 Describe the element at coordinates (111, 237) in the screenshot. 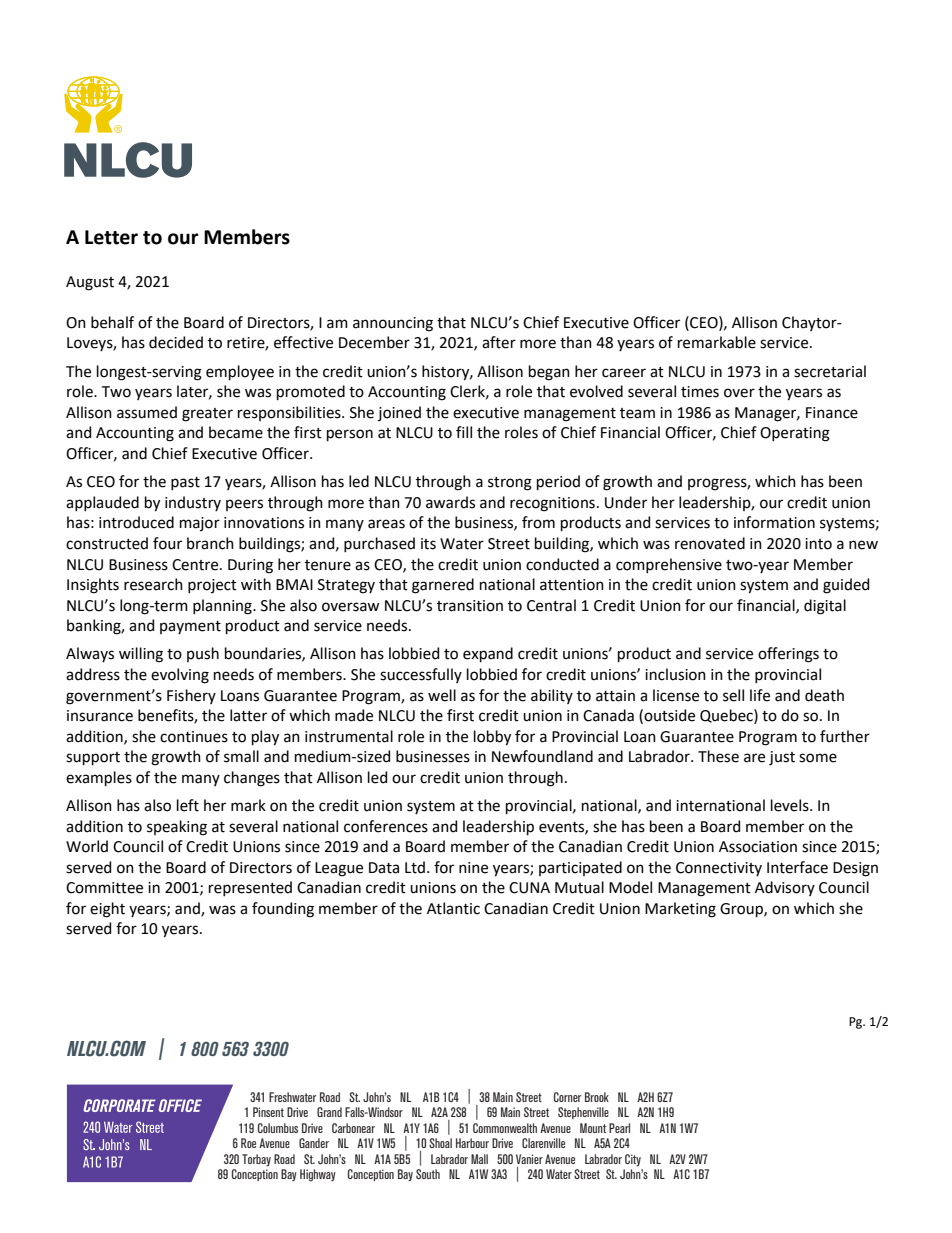

I see `Letter` at that location.
